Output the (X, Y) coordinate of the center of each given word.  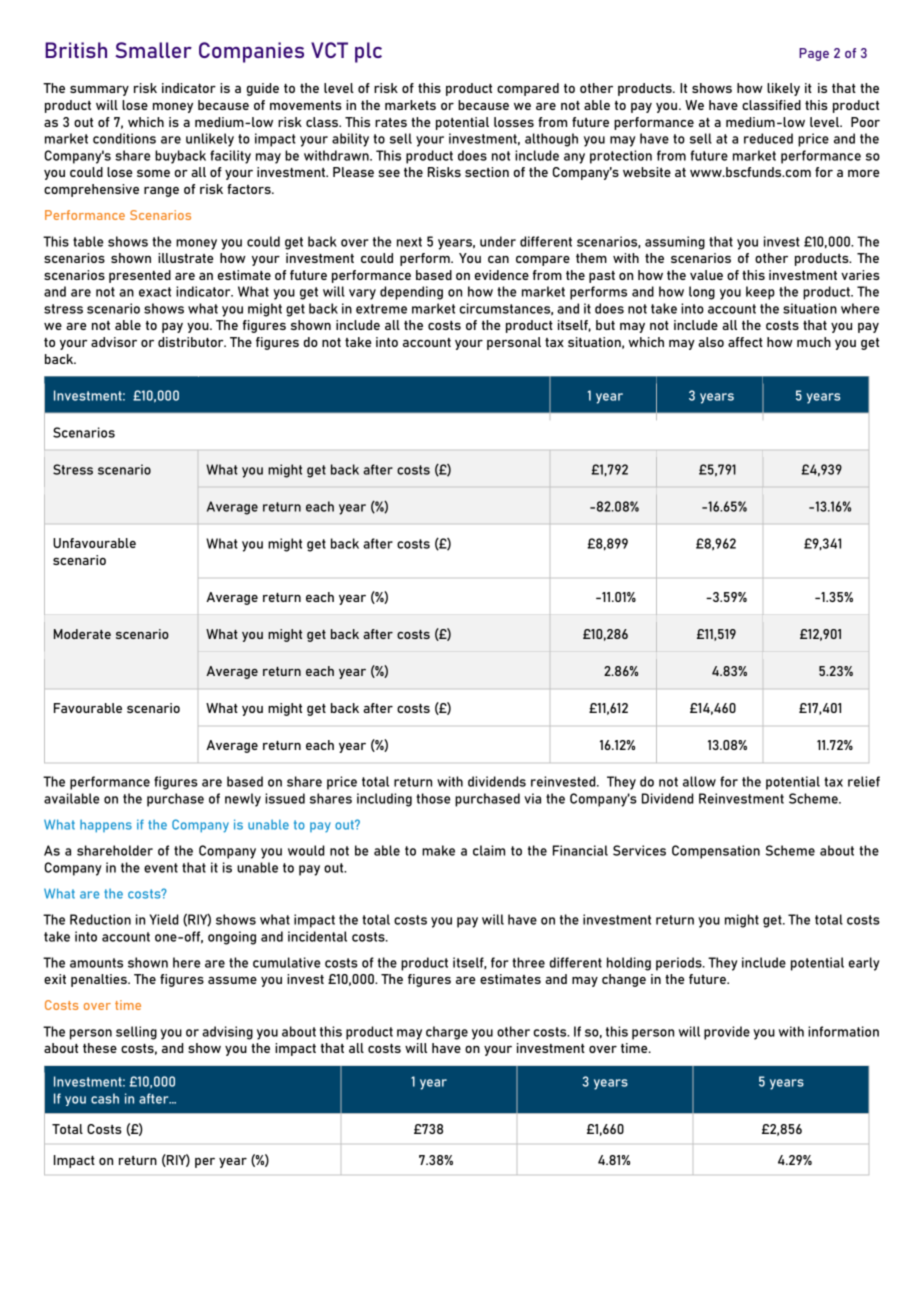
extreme (381, 309)
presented (140, 276)
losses (514, 122)
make (438, 850)
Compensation (716, 852)
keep (760, 293)
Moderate (82, 634)
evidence (502, 275)
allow (699, 781)
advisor (114, 342)
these (100, 1048)
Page (814, 54)
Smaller (154, 50)
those (433, 798)
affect (745, 342)
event (161, 868)
